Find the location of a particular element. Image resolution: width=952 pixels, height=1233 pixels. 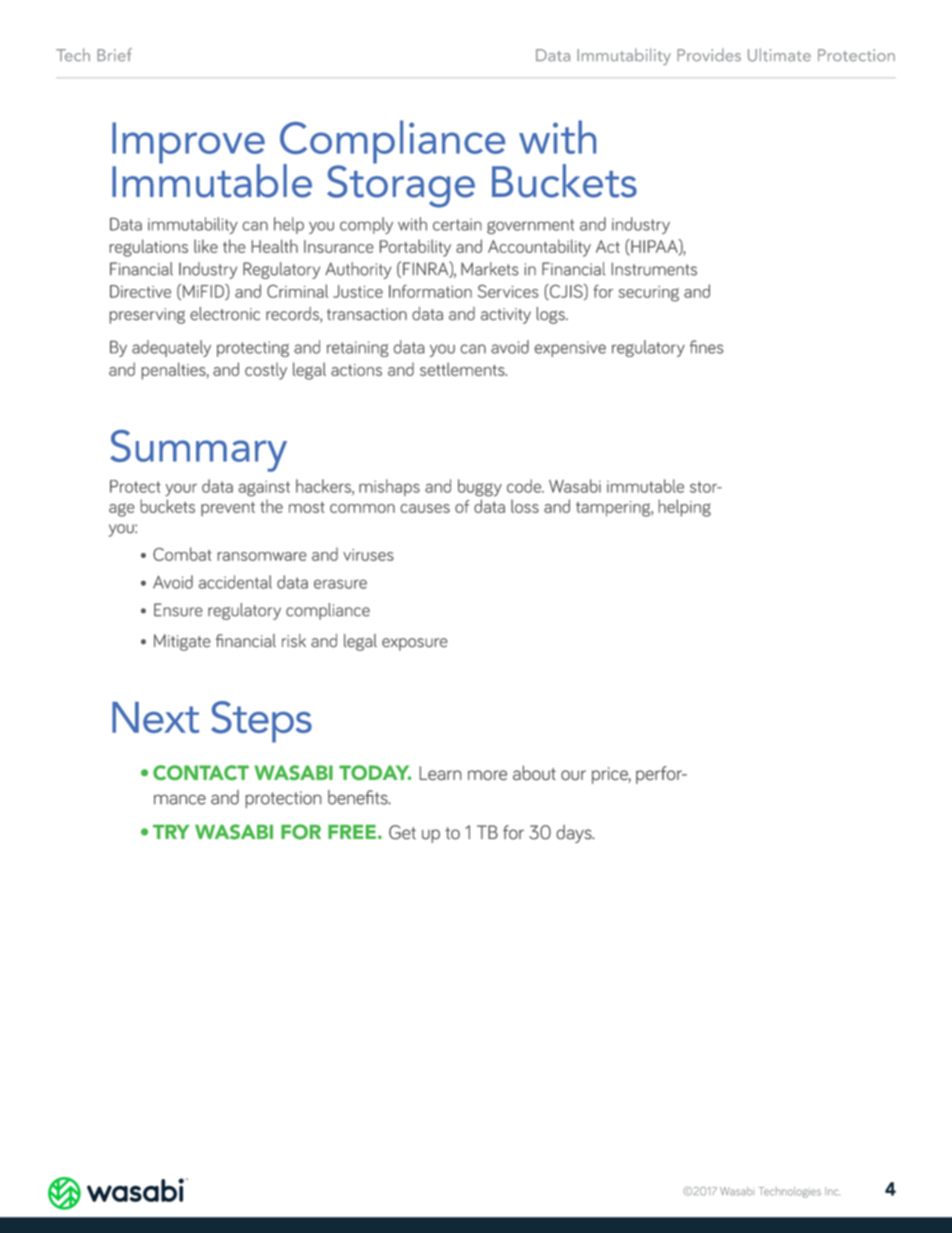

Get is located at coordinates (402, 832).
